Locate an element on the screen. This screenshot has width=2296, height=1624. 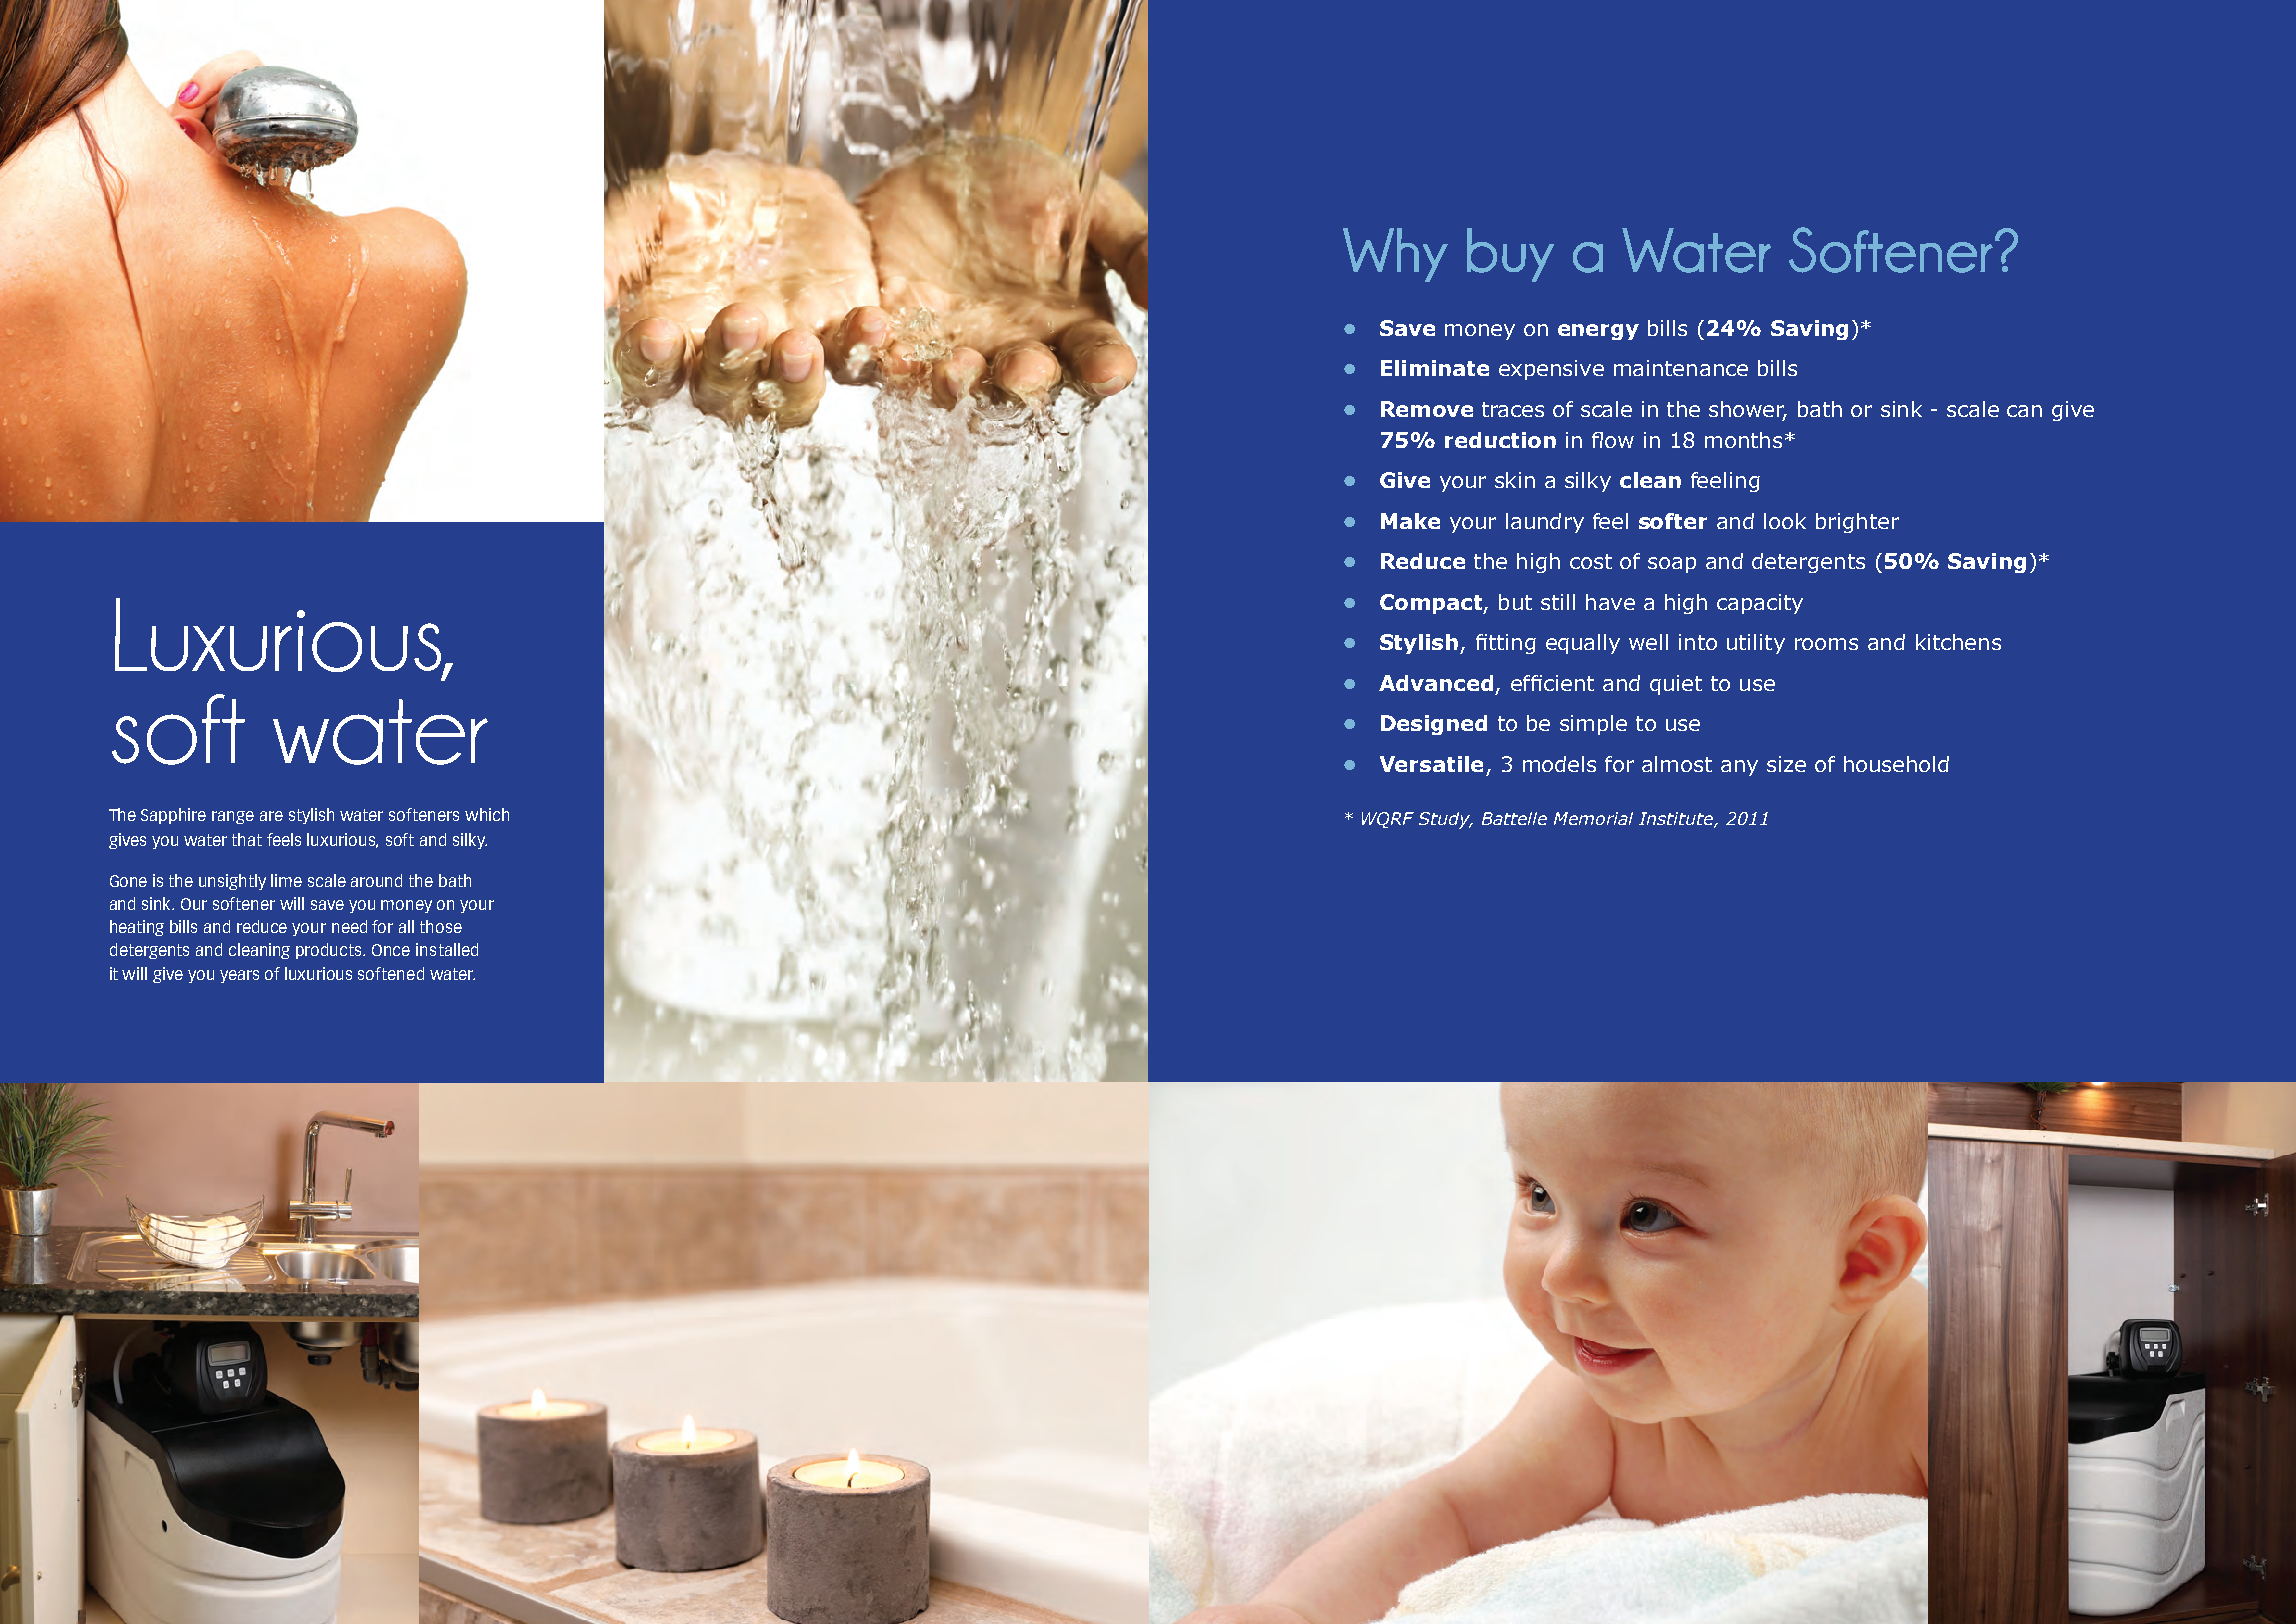
capacity is located at coordinates (1760, 604).
